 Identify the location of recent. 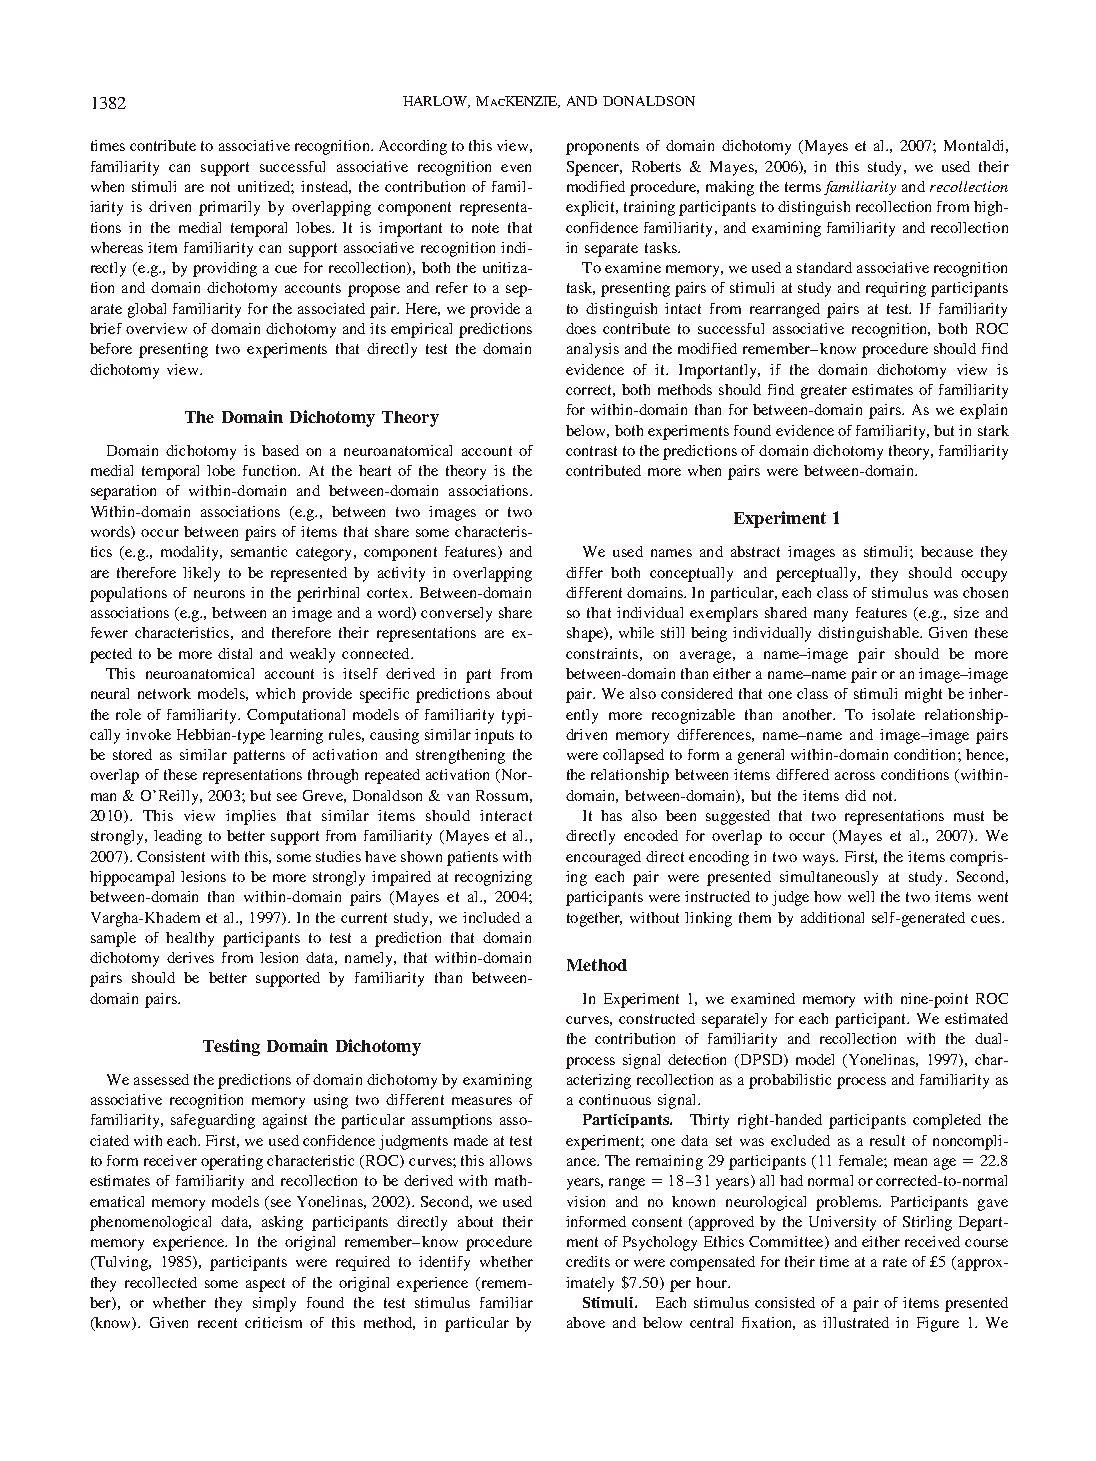
(217, 1323).
